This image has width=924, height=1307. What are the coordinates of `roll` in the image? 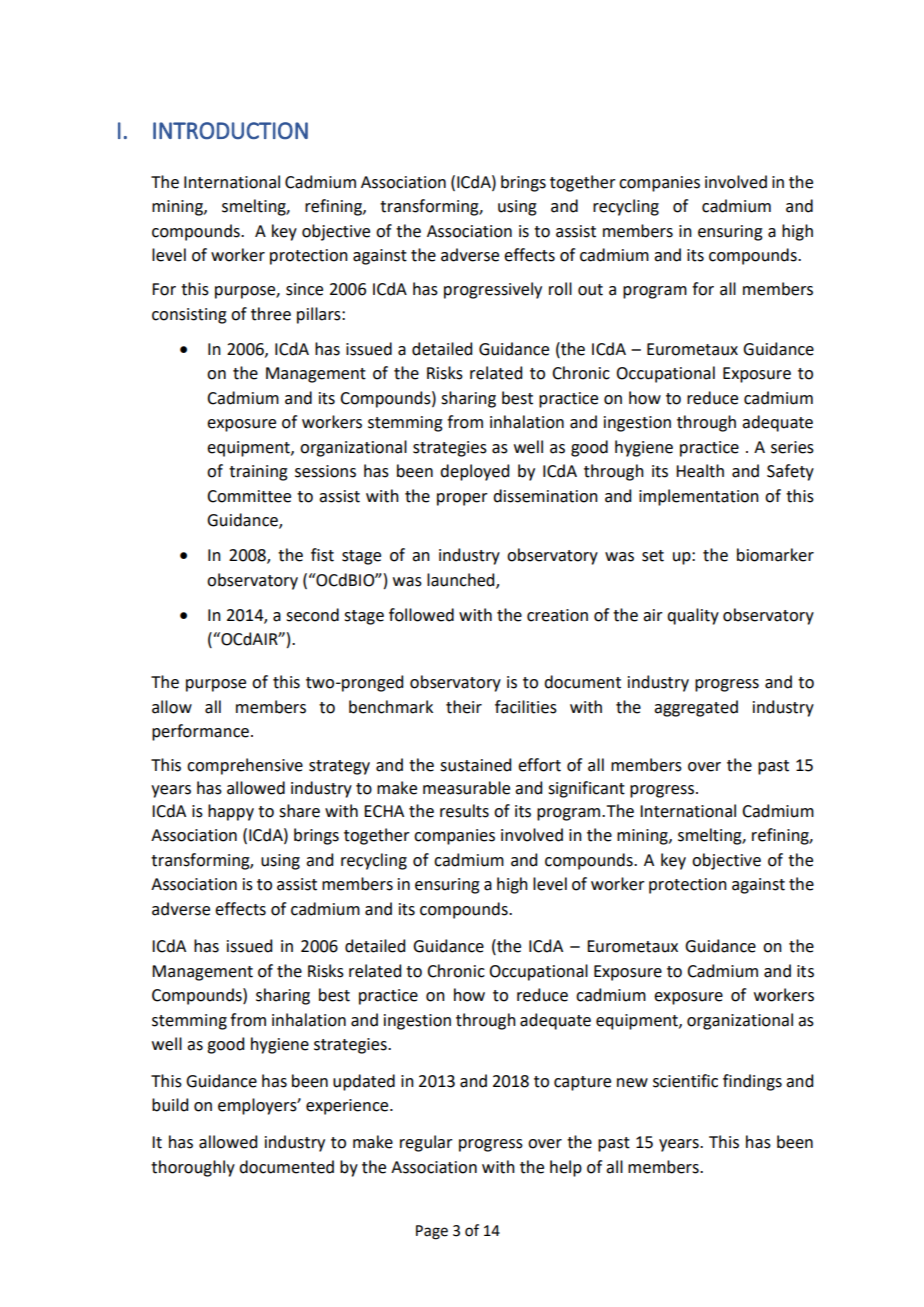 It's located at (560, 289).
